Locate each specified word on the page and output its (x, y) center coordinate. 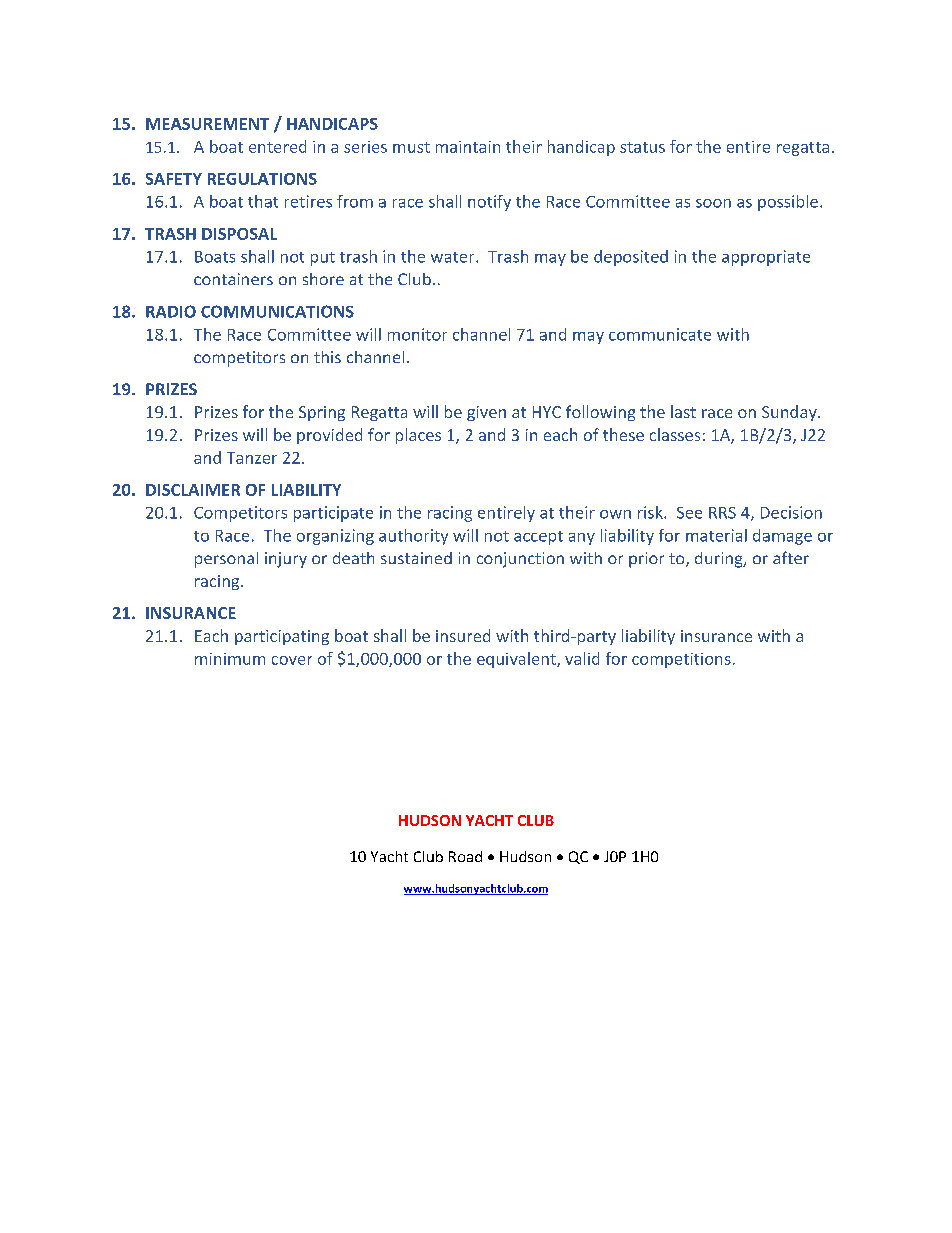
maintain (468, 147)
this (327, 357)
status (642, 147)
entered (277, 146)
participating (282, 637)
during (720, 560)
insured (463, 635)
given (486, 413)
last (683, 411)
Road (465, 856)
